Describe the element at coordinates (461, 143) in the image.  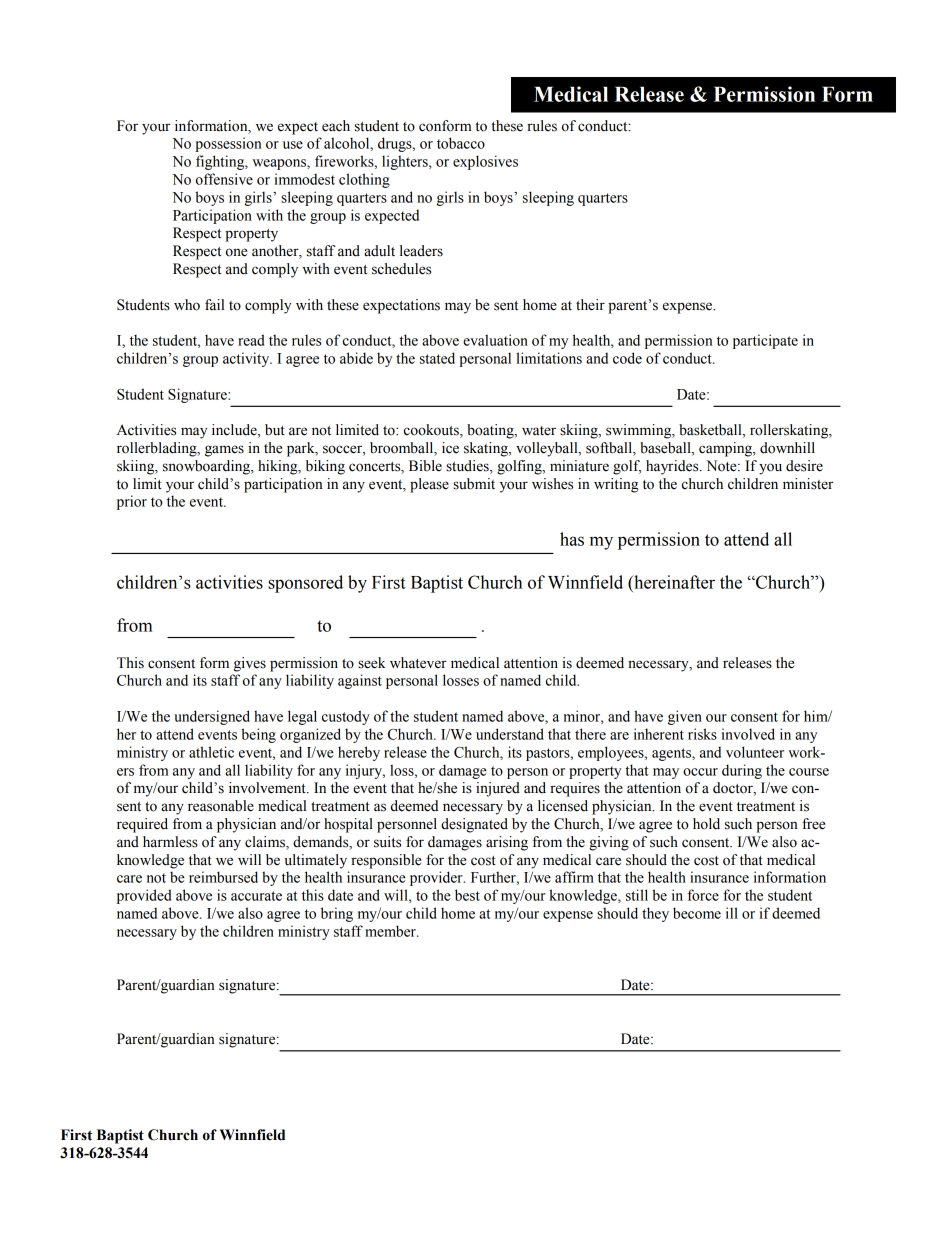
I see `tobacco` at that location.
